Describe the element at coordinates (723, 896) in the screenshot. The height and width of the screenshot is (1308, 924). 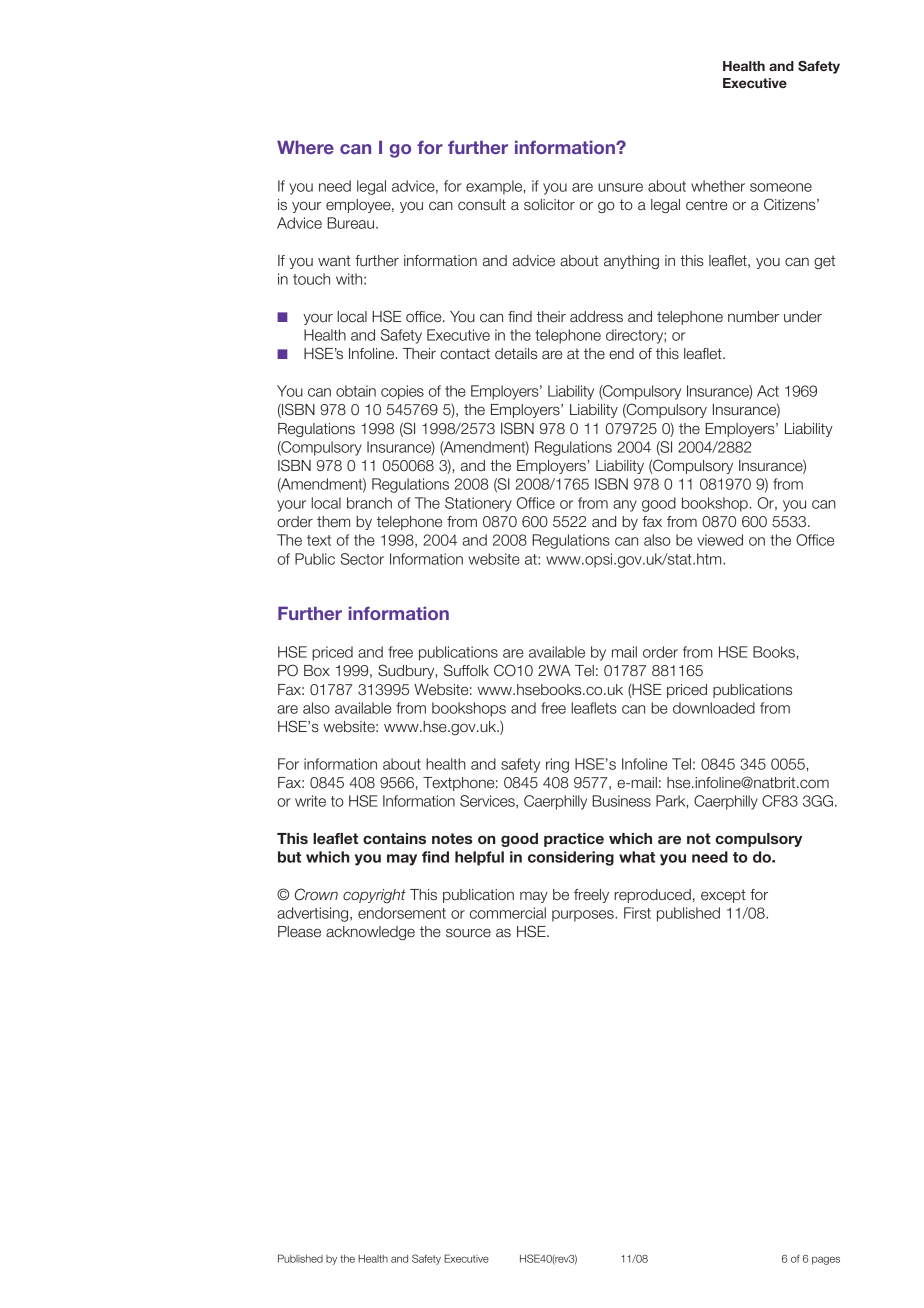
I see `except` at that location.
